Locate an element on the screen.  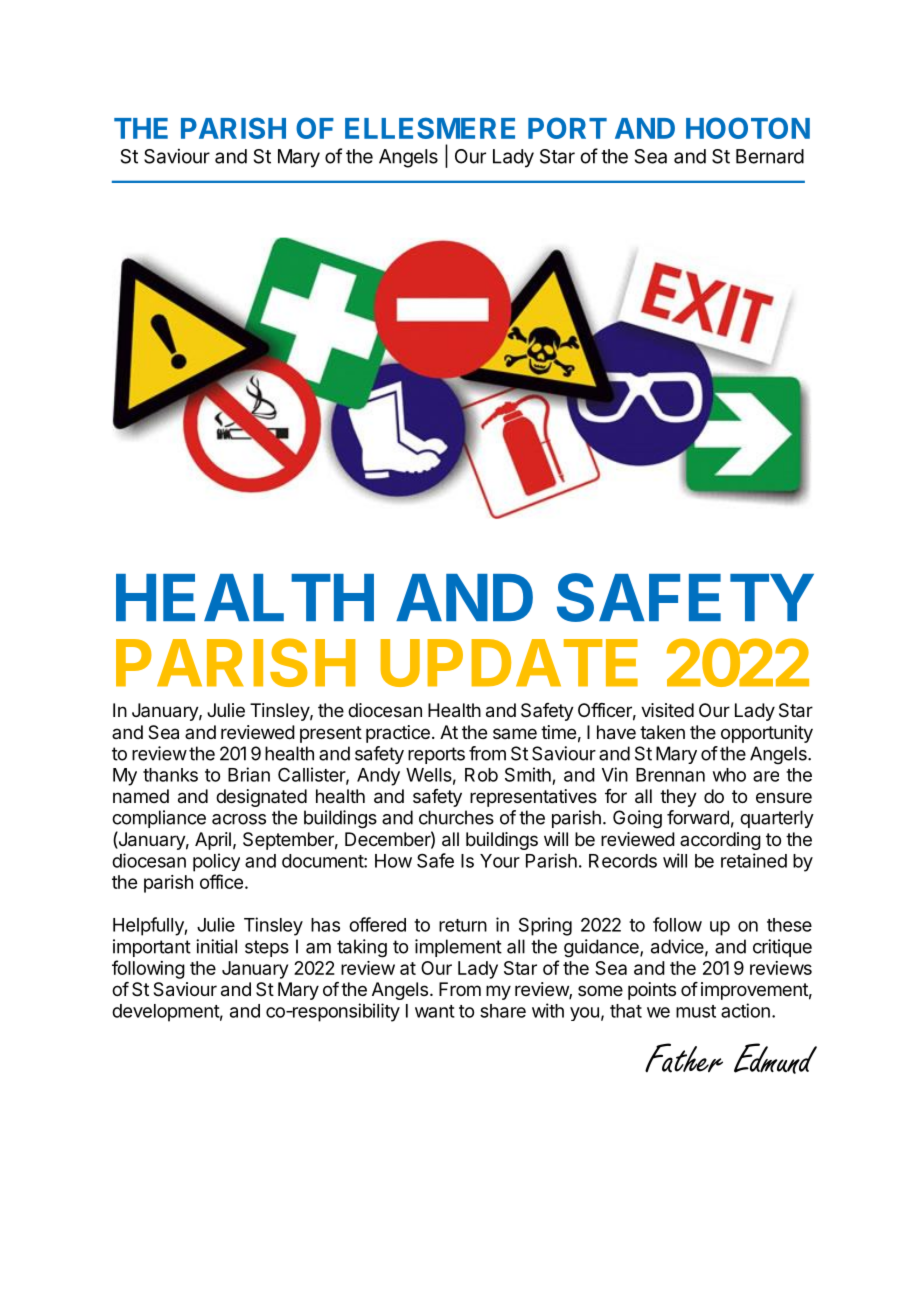
Brian is located at coordinates (249, 774).
